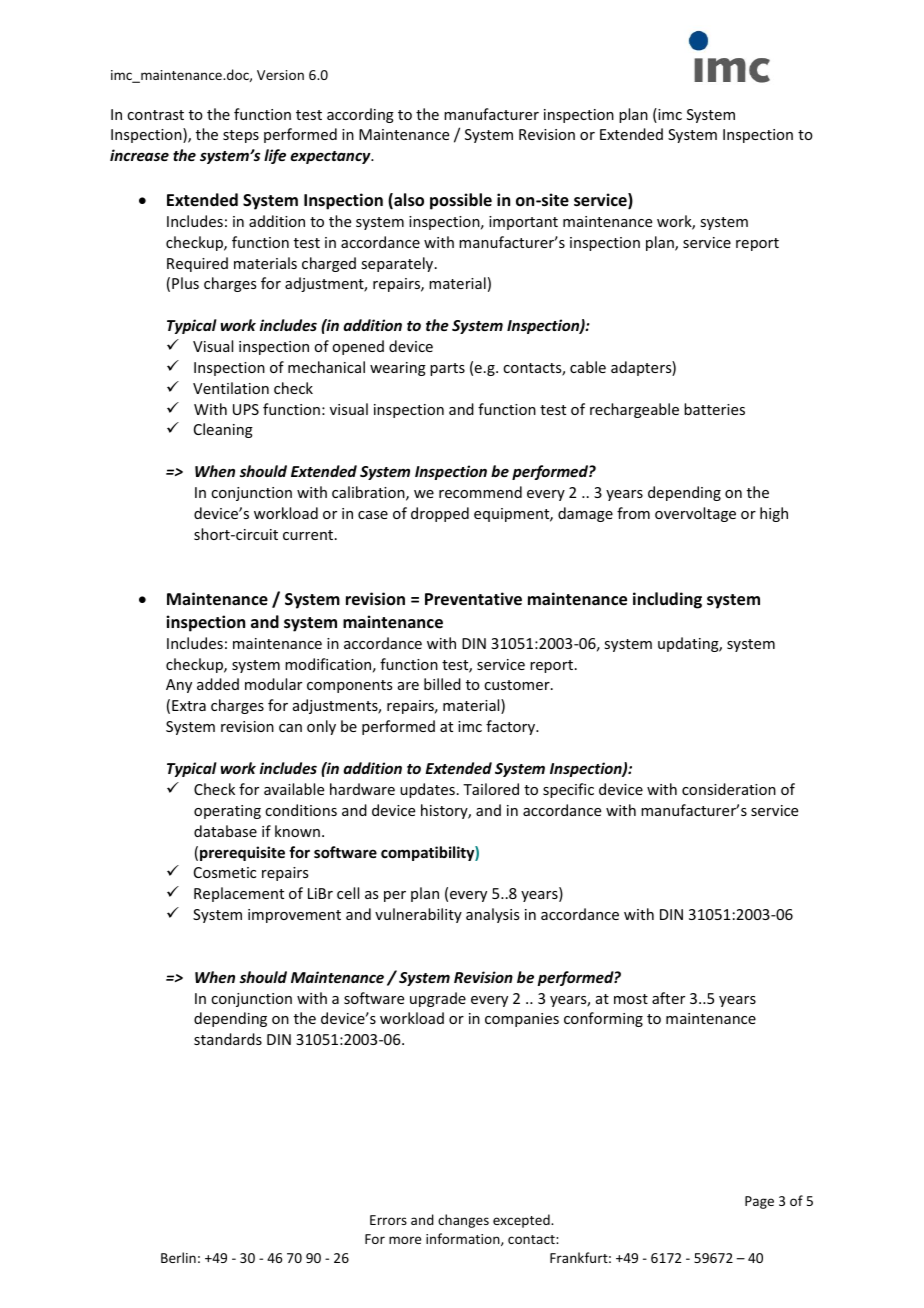 Image resolution: width=924 pixels, height=1308 pixels. What do you see at coordinates (241, 136) in the page?
I see `steps` at bounding box center [241, 136].
